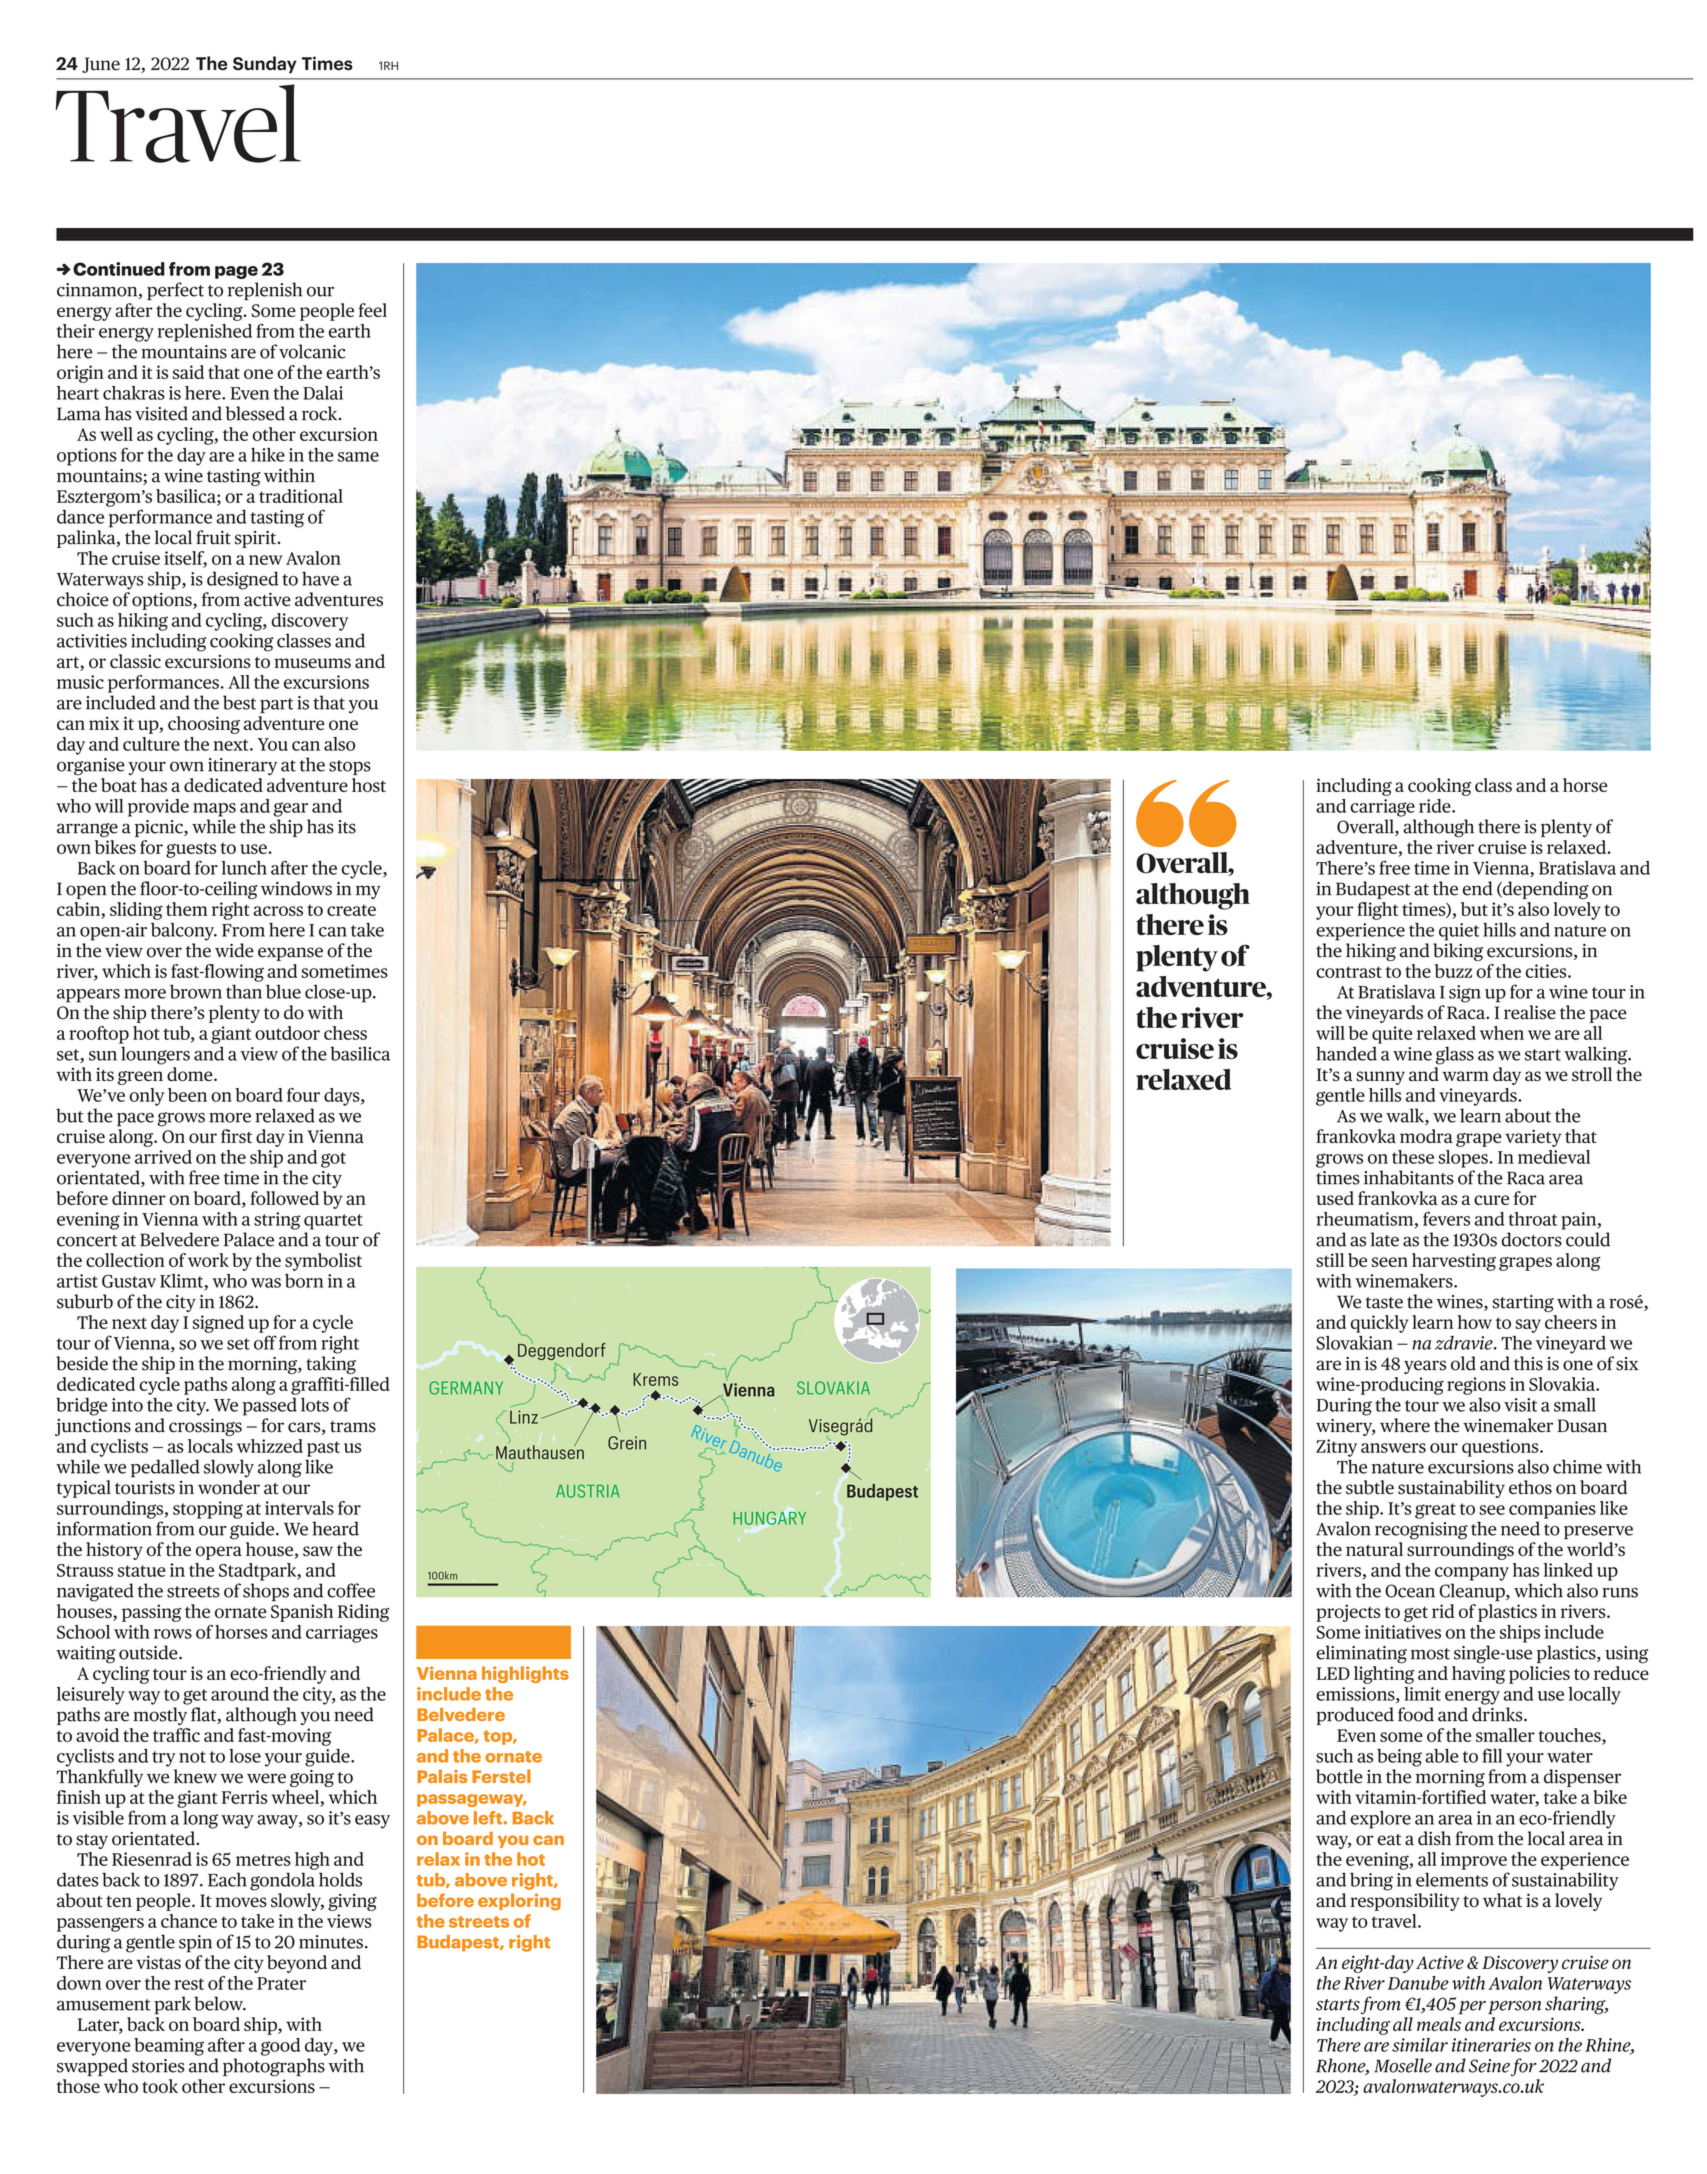  What do you see at coordinates (519, 1901) in the image?
I see `exploring` at bounding box center [519, 1901].
